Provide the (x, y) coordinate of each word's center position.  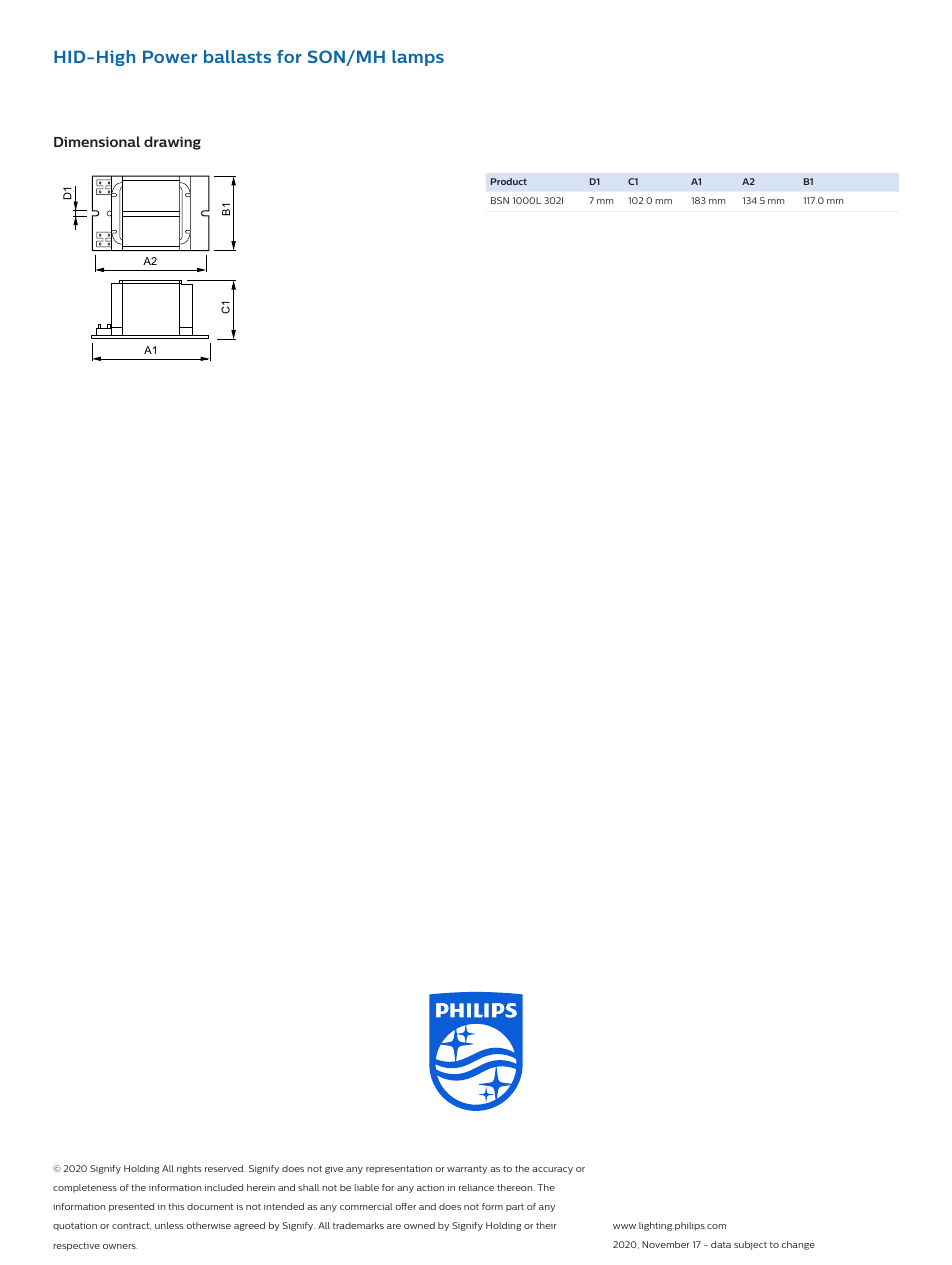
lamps (418, 58)
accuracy (552, 1170)
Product (509, 181)
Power (170, 56)
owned (419, 1225)
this (176, 1206)
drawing (172, 143)
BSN (500, 200)
